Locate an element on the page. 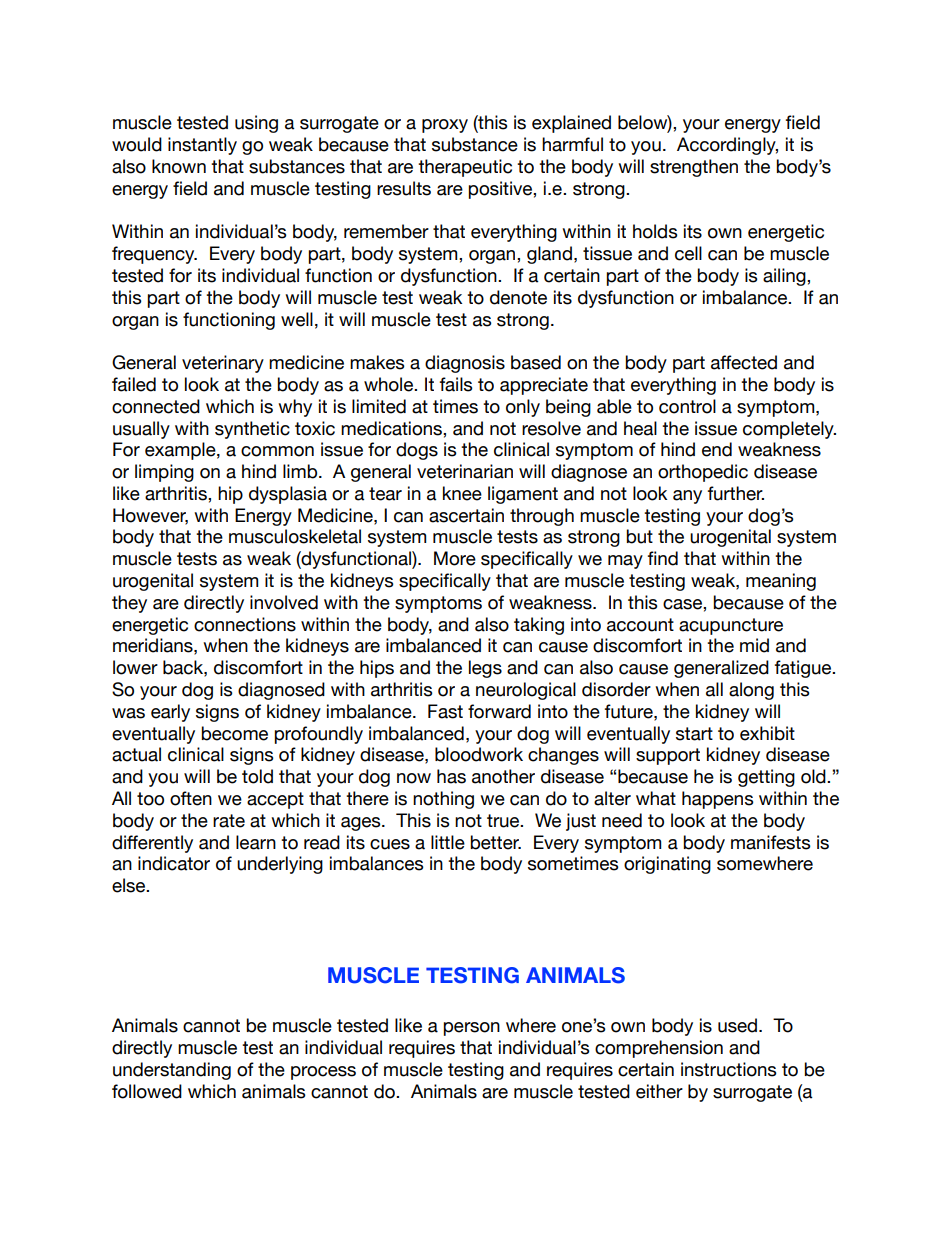 Image resolution: width=952 pixels, height=1233 pixels. little is located at coordinates (448, 842).
